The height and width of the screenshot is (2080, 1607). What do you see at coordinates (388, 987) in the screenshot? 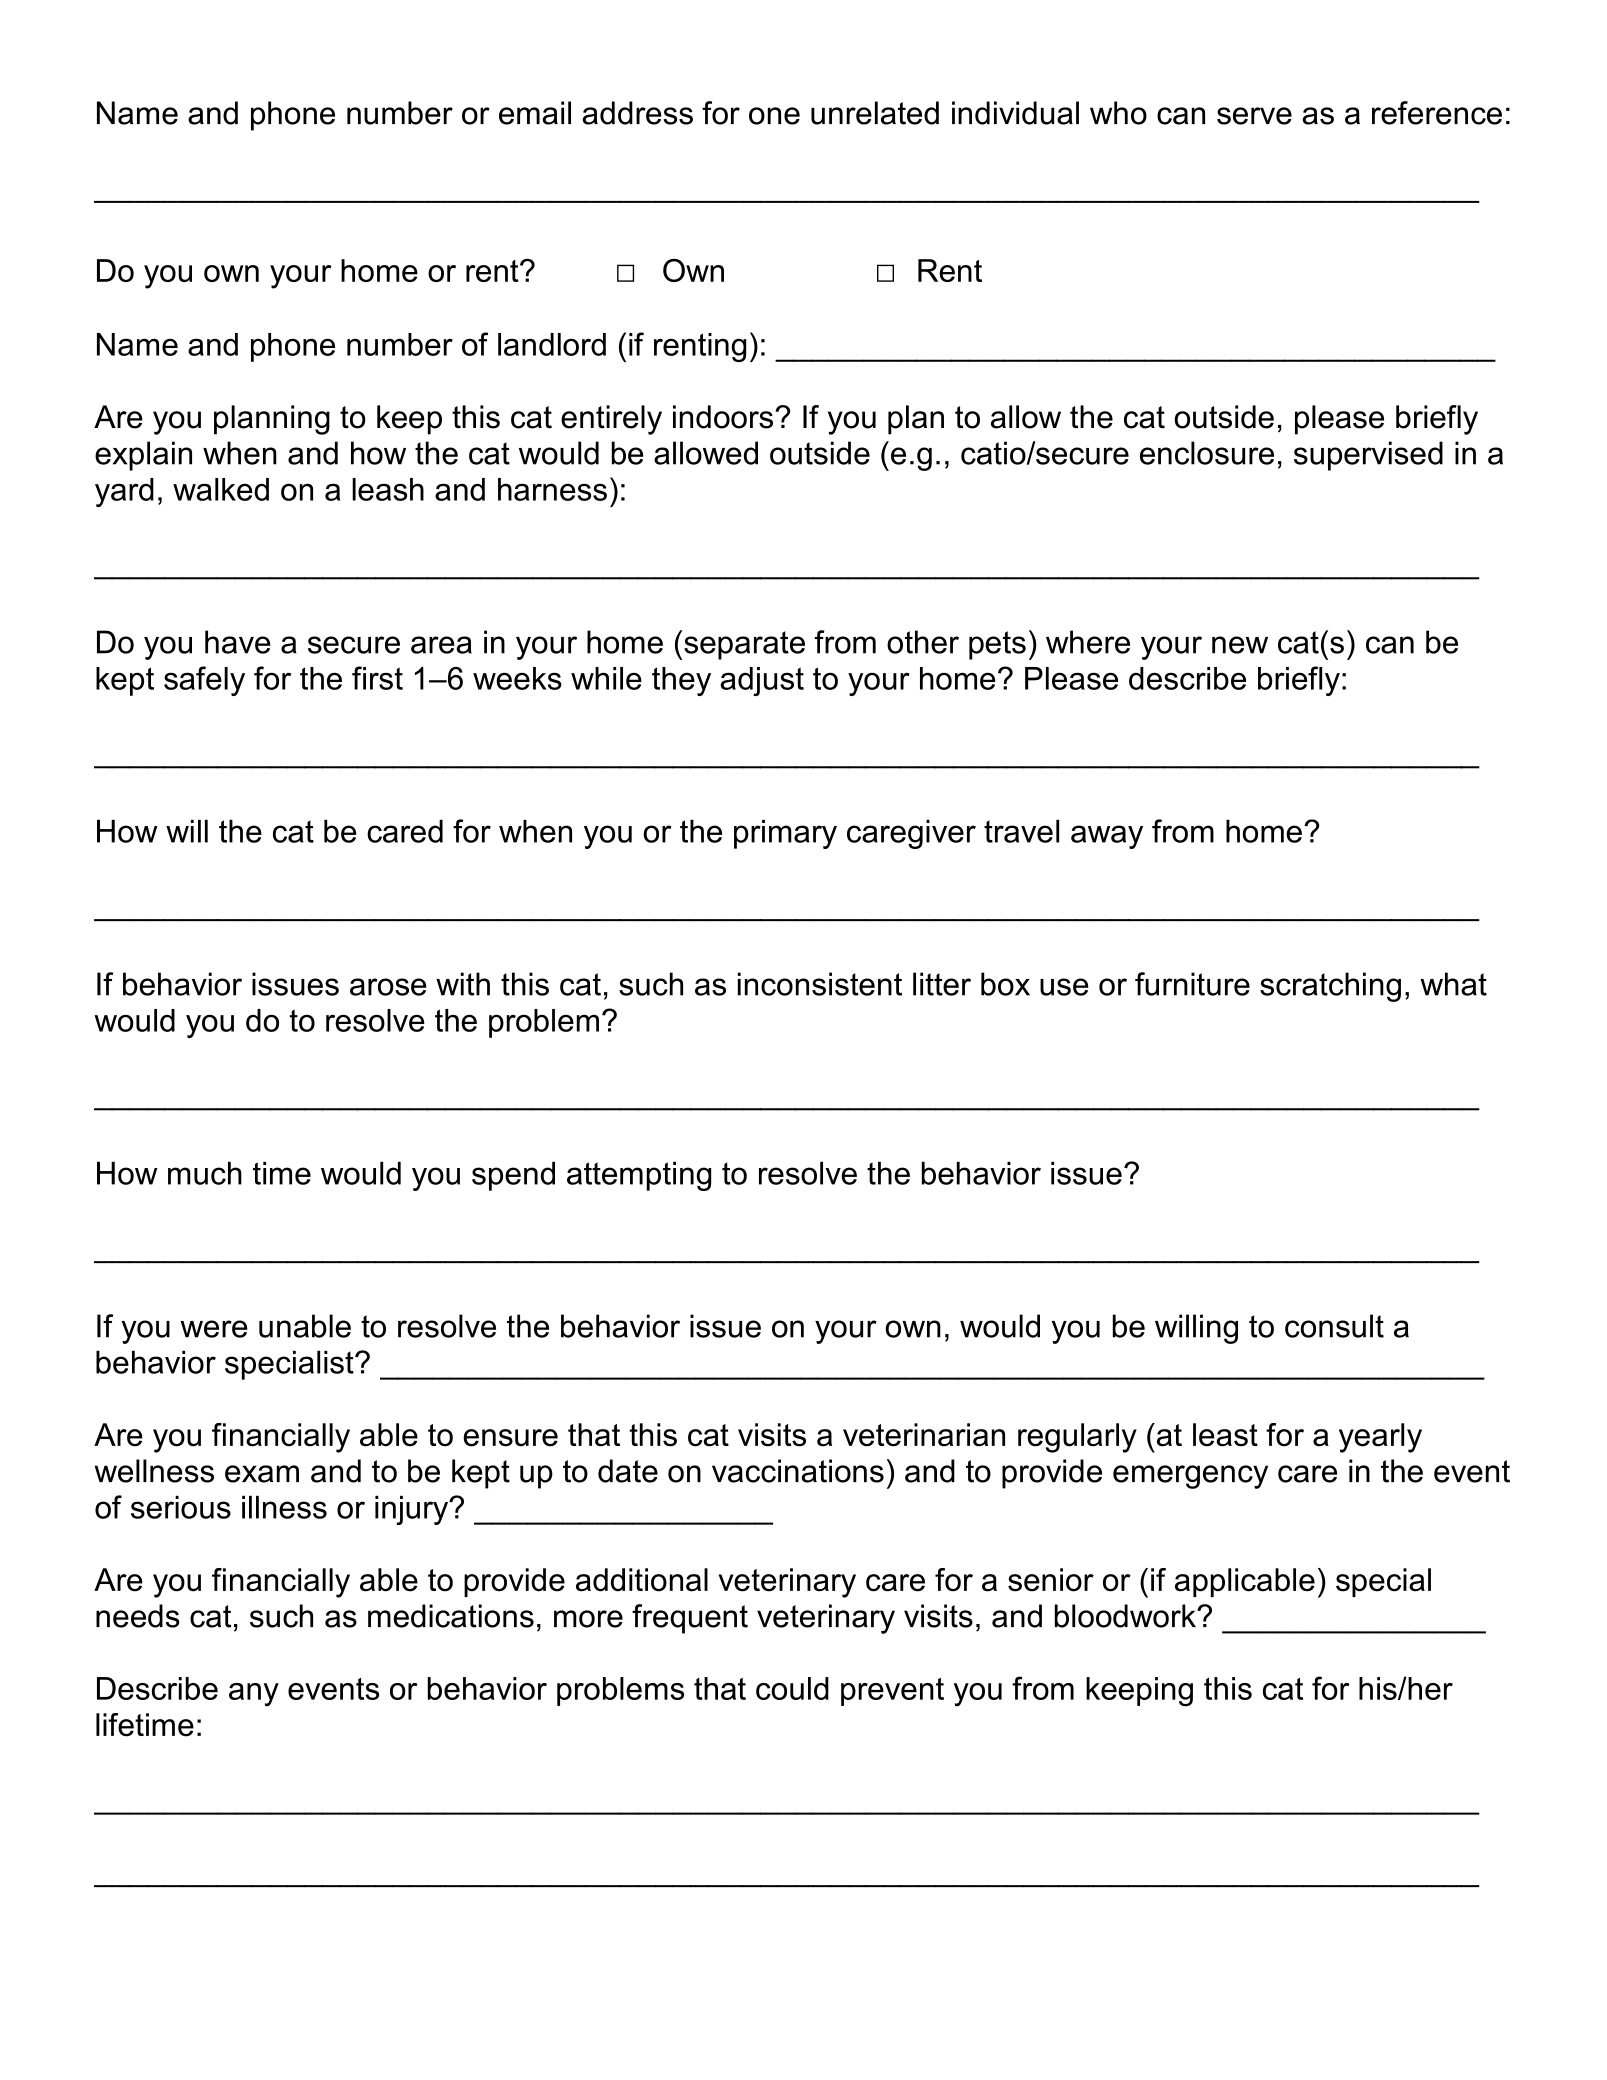
I see `arose` at bounding box center [388, 987].
